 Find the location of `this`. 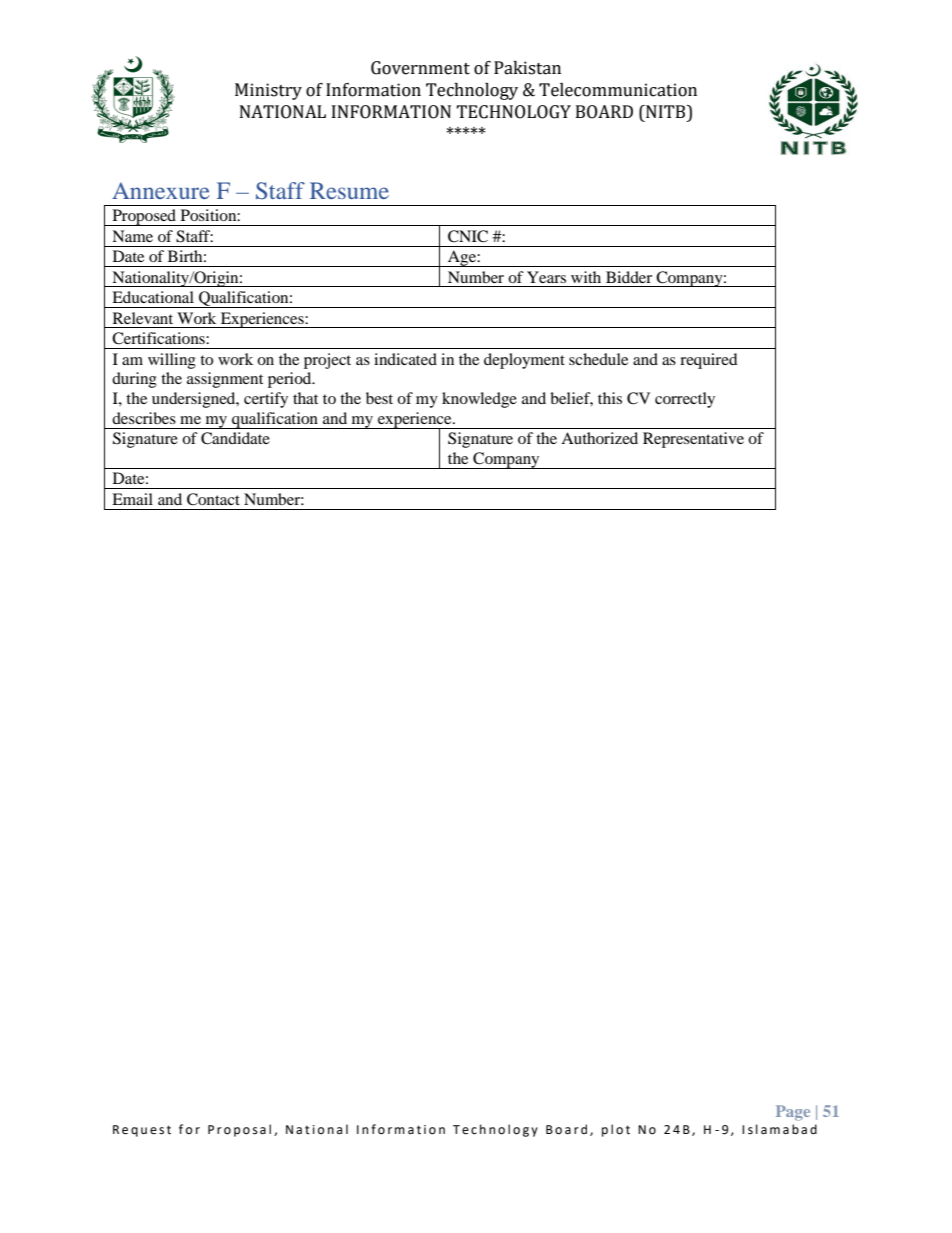

this is located at coordinates (610, 398).
